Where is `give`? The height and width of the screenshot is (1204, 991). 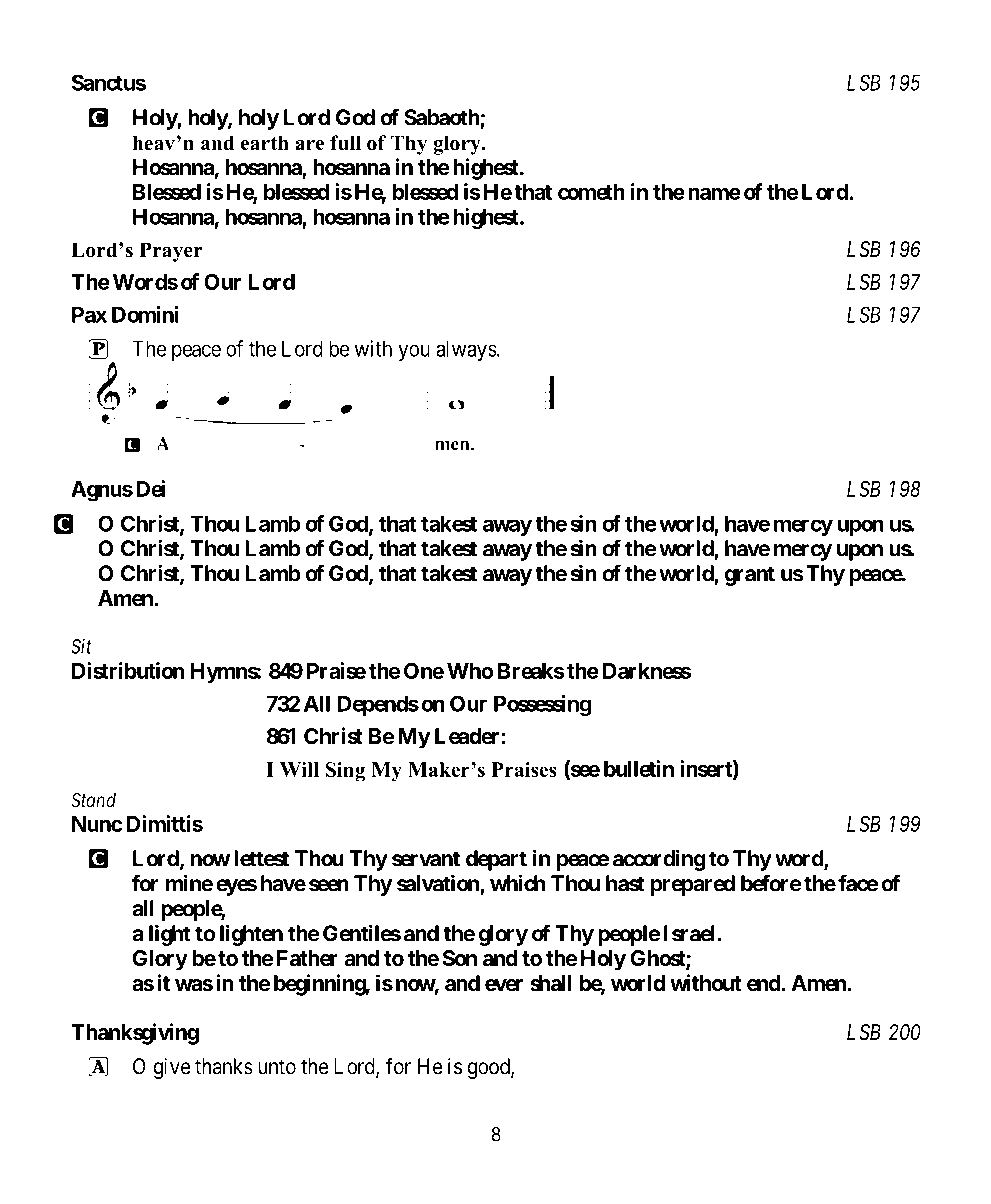 give is located at coordinates (172, 1068).
